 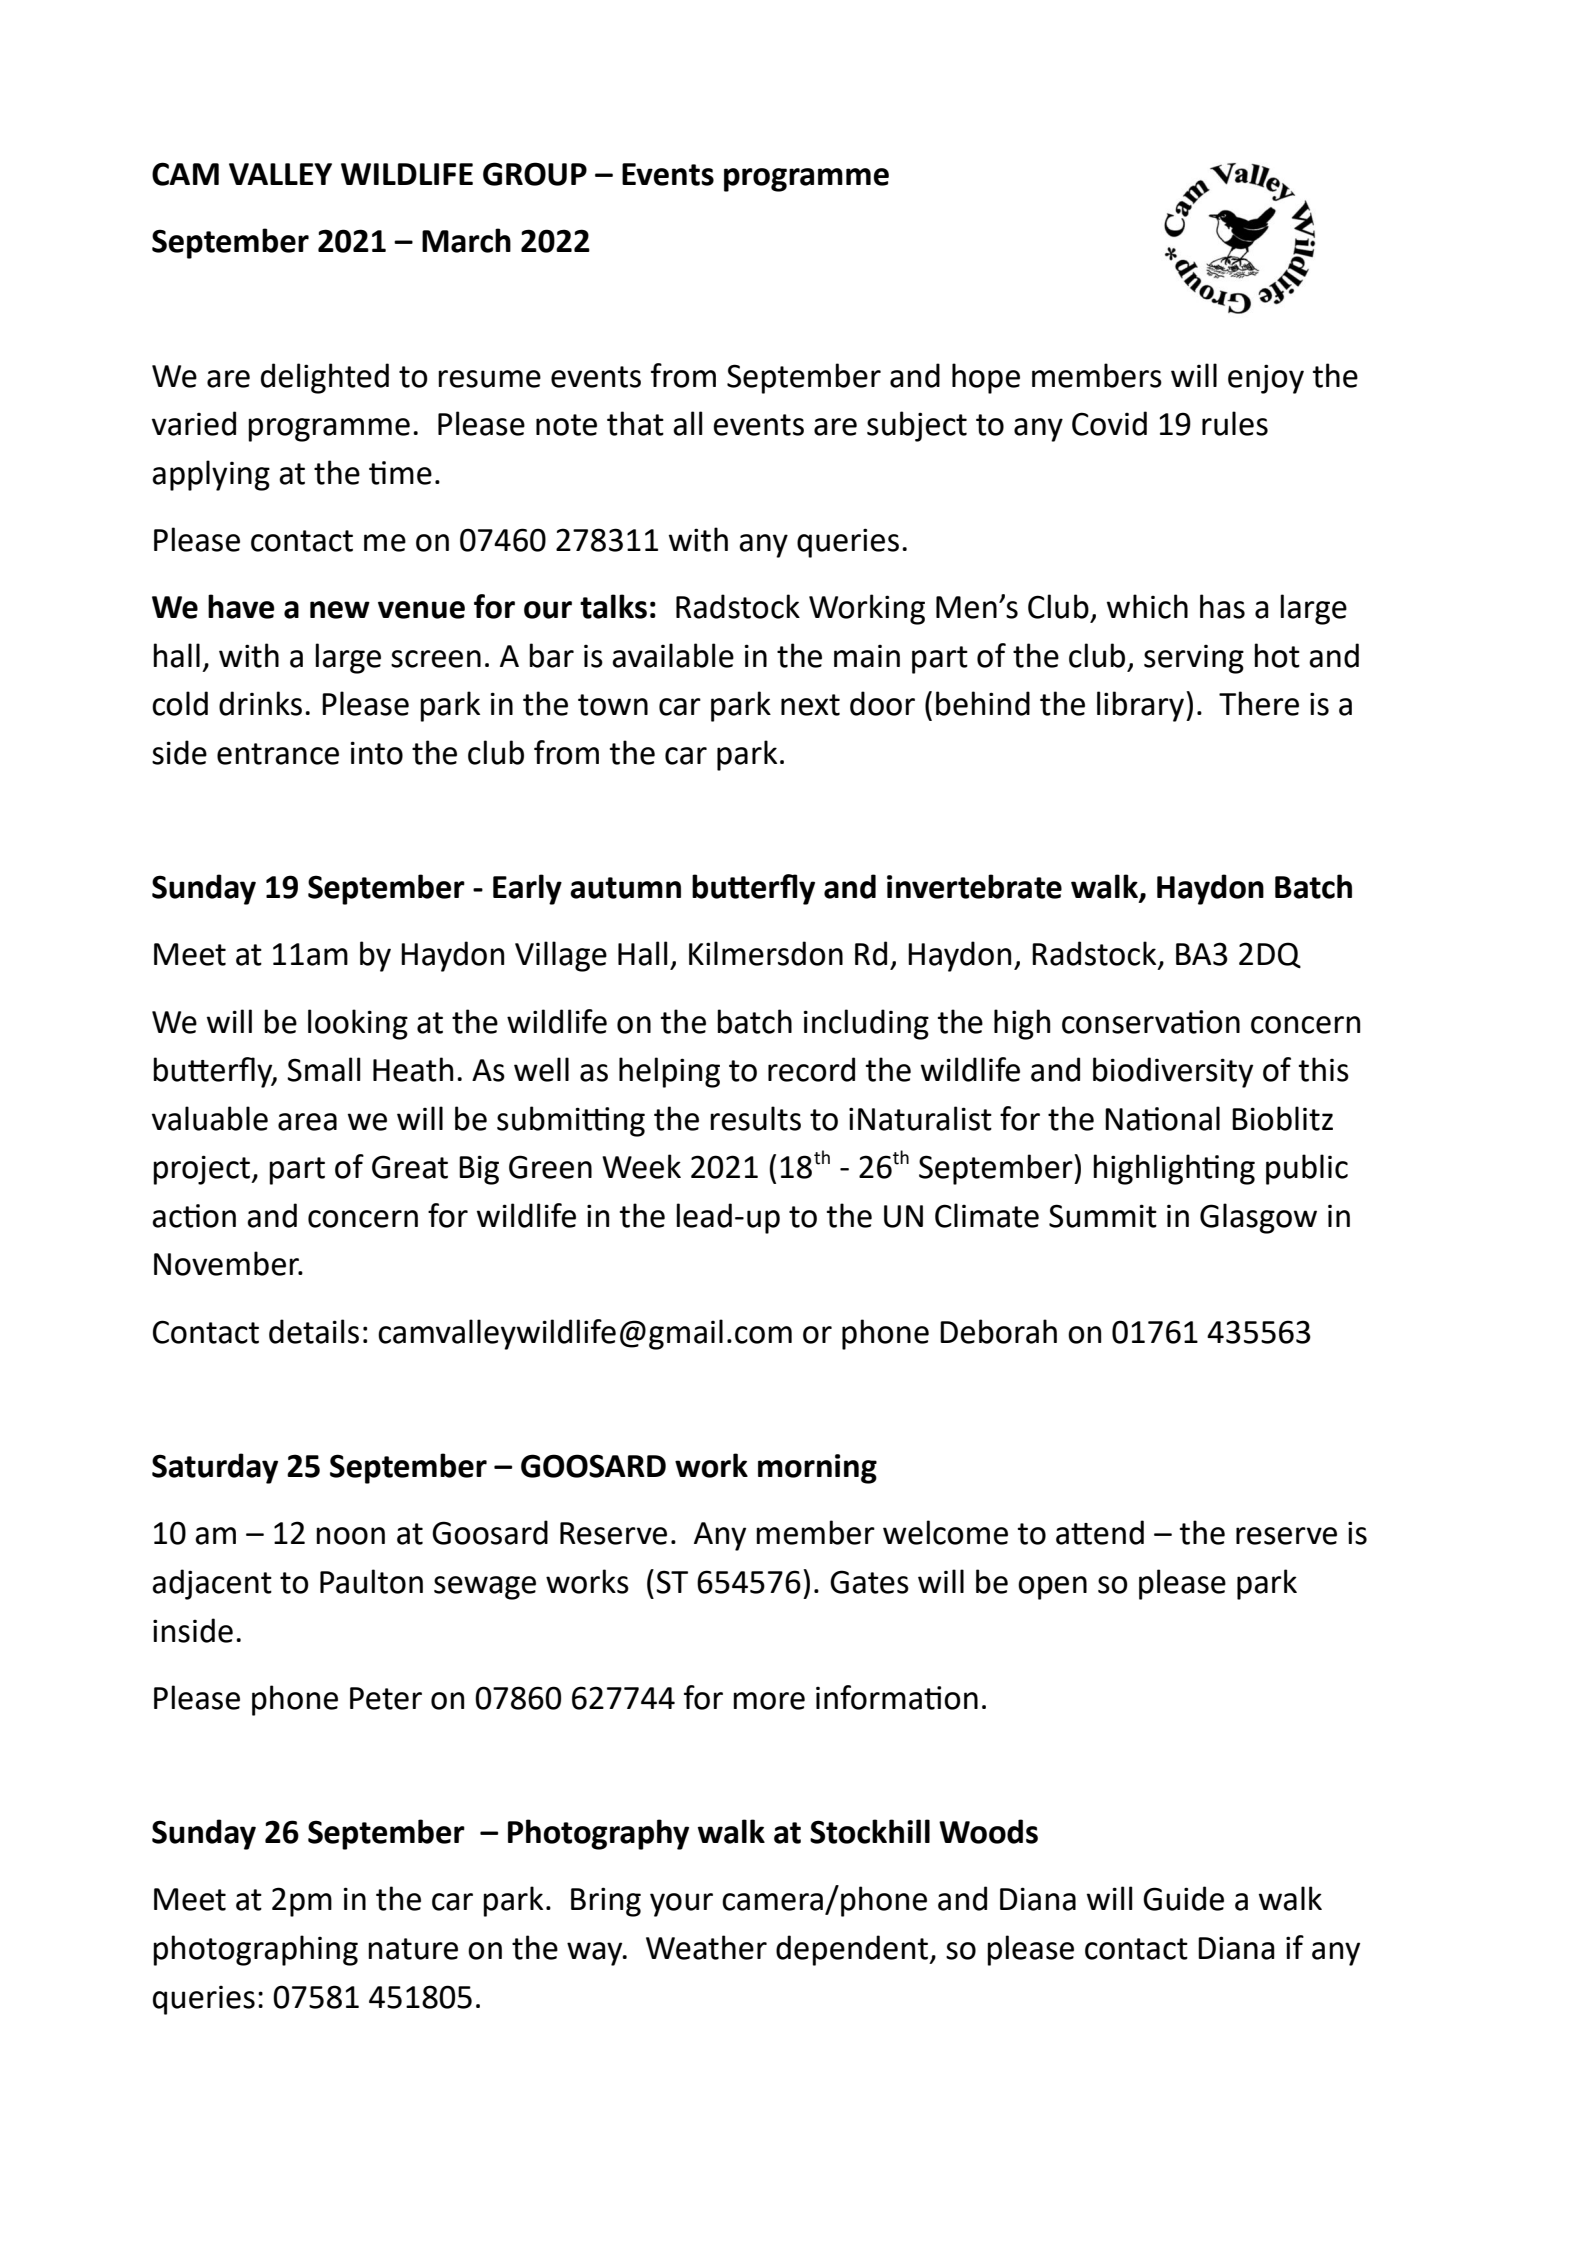 I want to click on Glasgow, so click(x=1258, y=1218).
